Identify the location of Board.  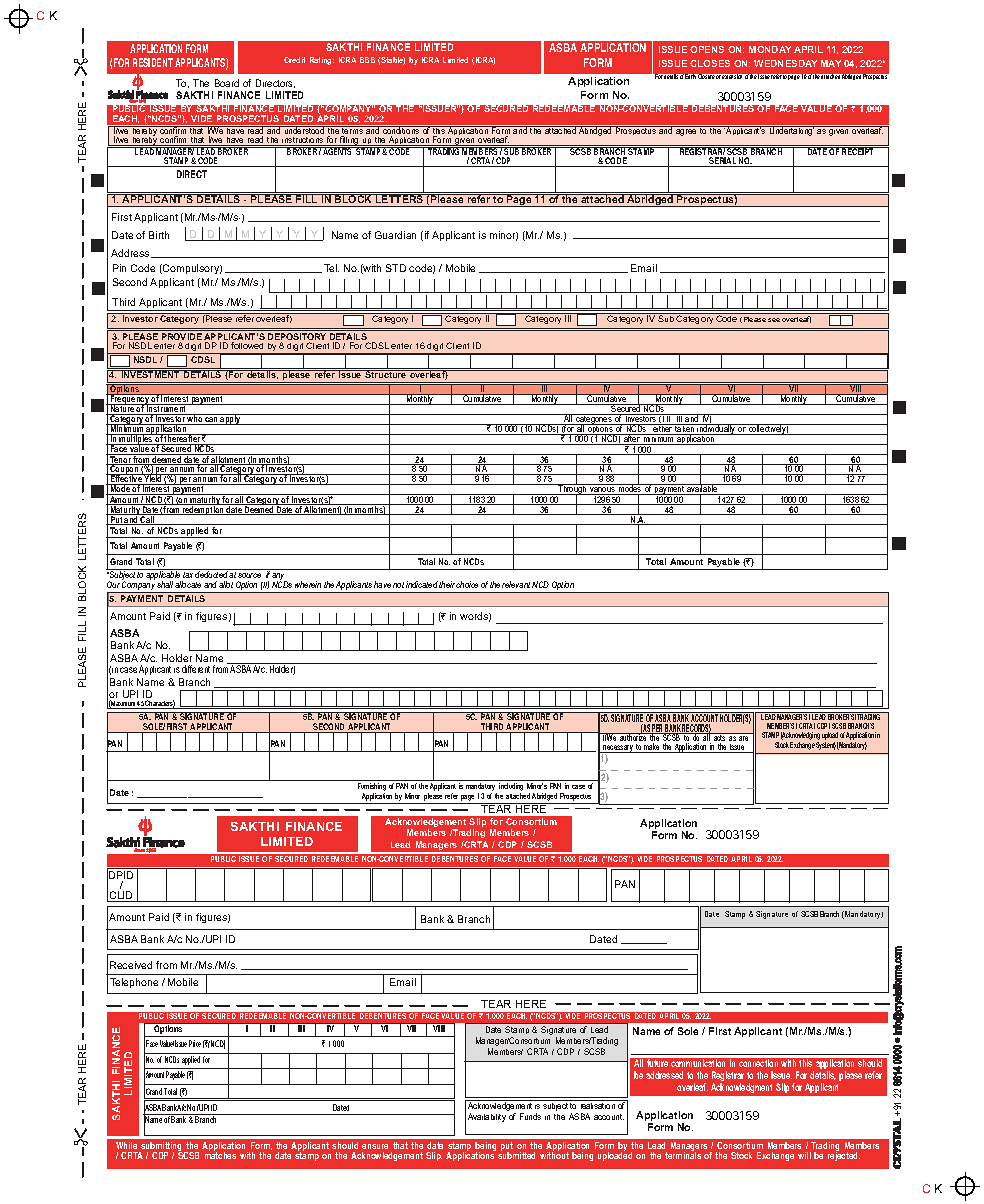
(227, 83).
